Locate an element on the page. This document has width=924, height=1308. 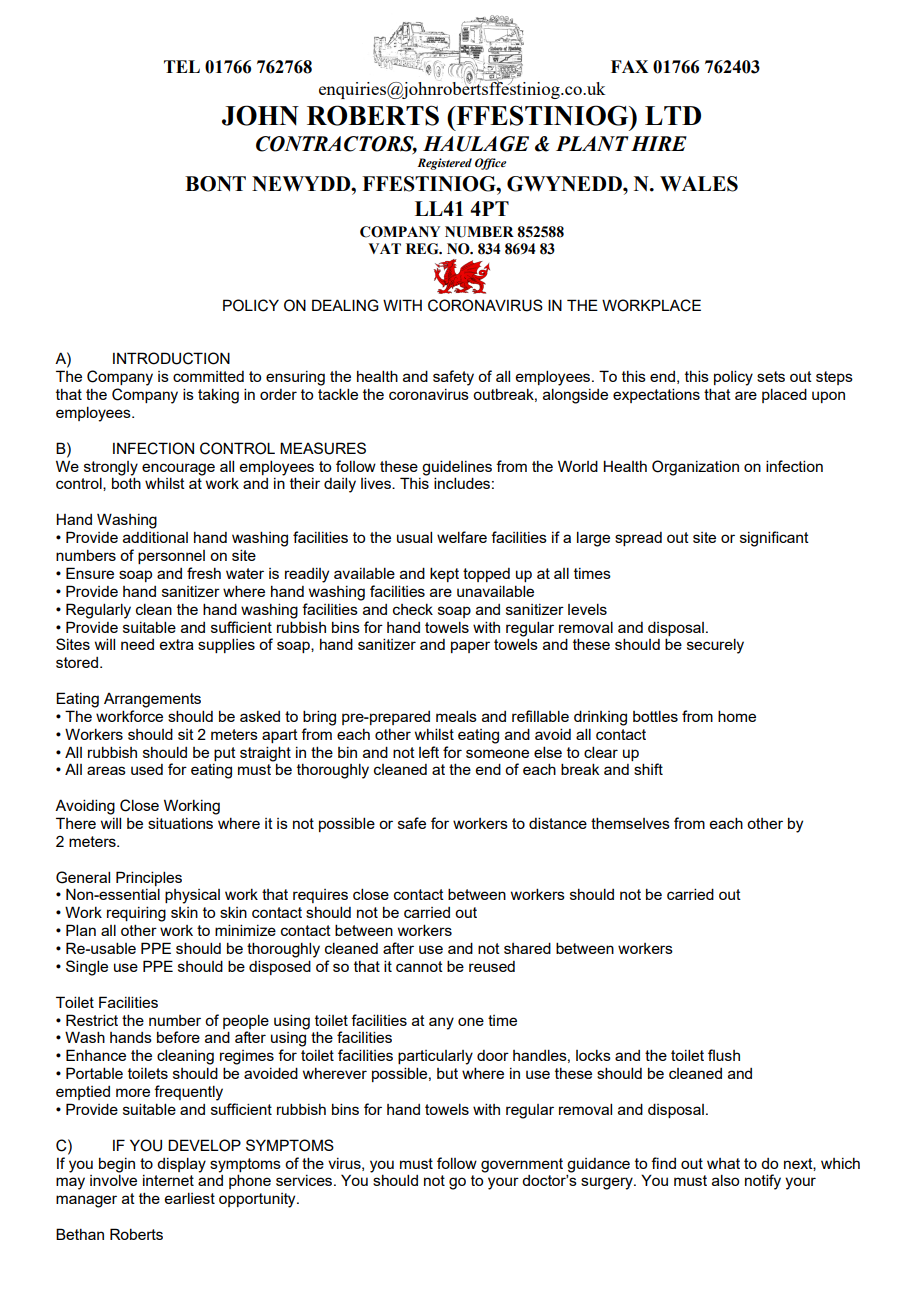
left is located at coordinates (429, 752).
